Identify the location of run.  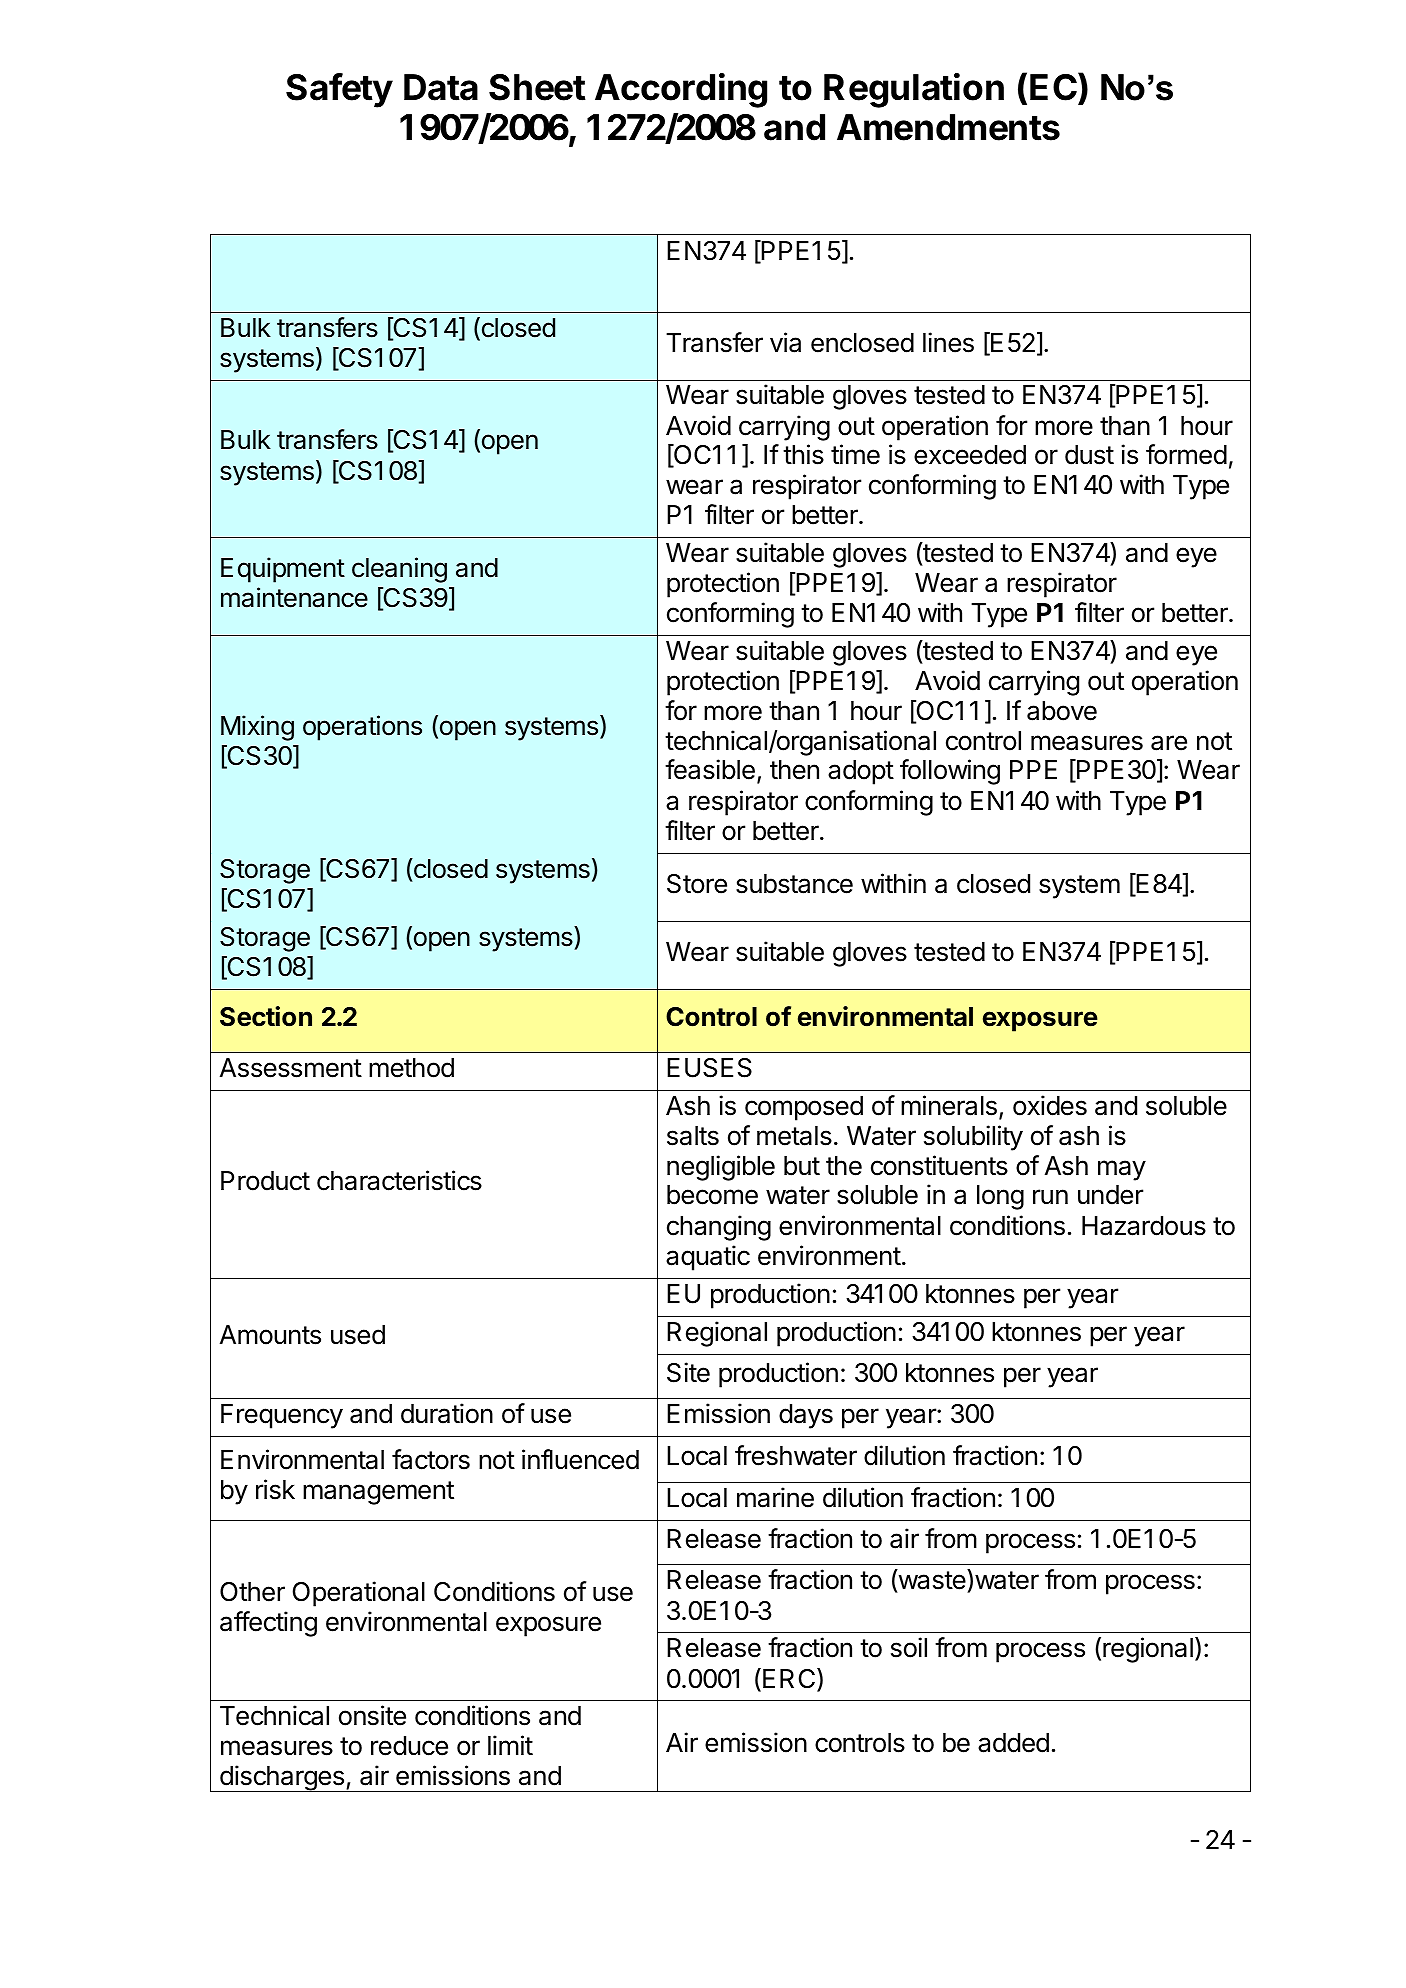
(1050, 1196).
